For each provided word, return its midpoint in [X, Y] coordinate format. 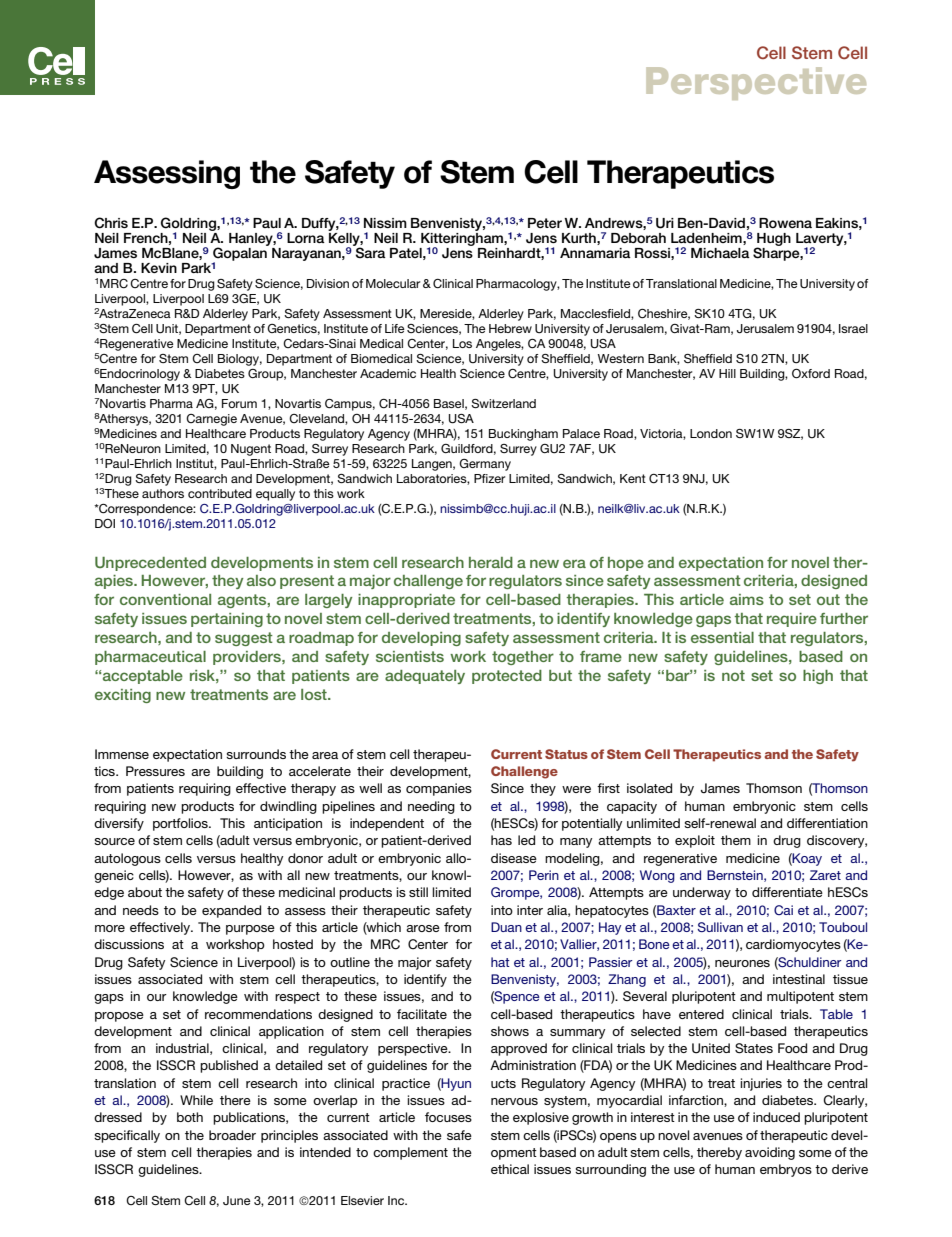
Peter [545, 223]
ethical [510, 1169]
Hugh [773, 241]
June [237, 1200]
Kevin [159, 268]
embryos [786, 1170]
